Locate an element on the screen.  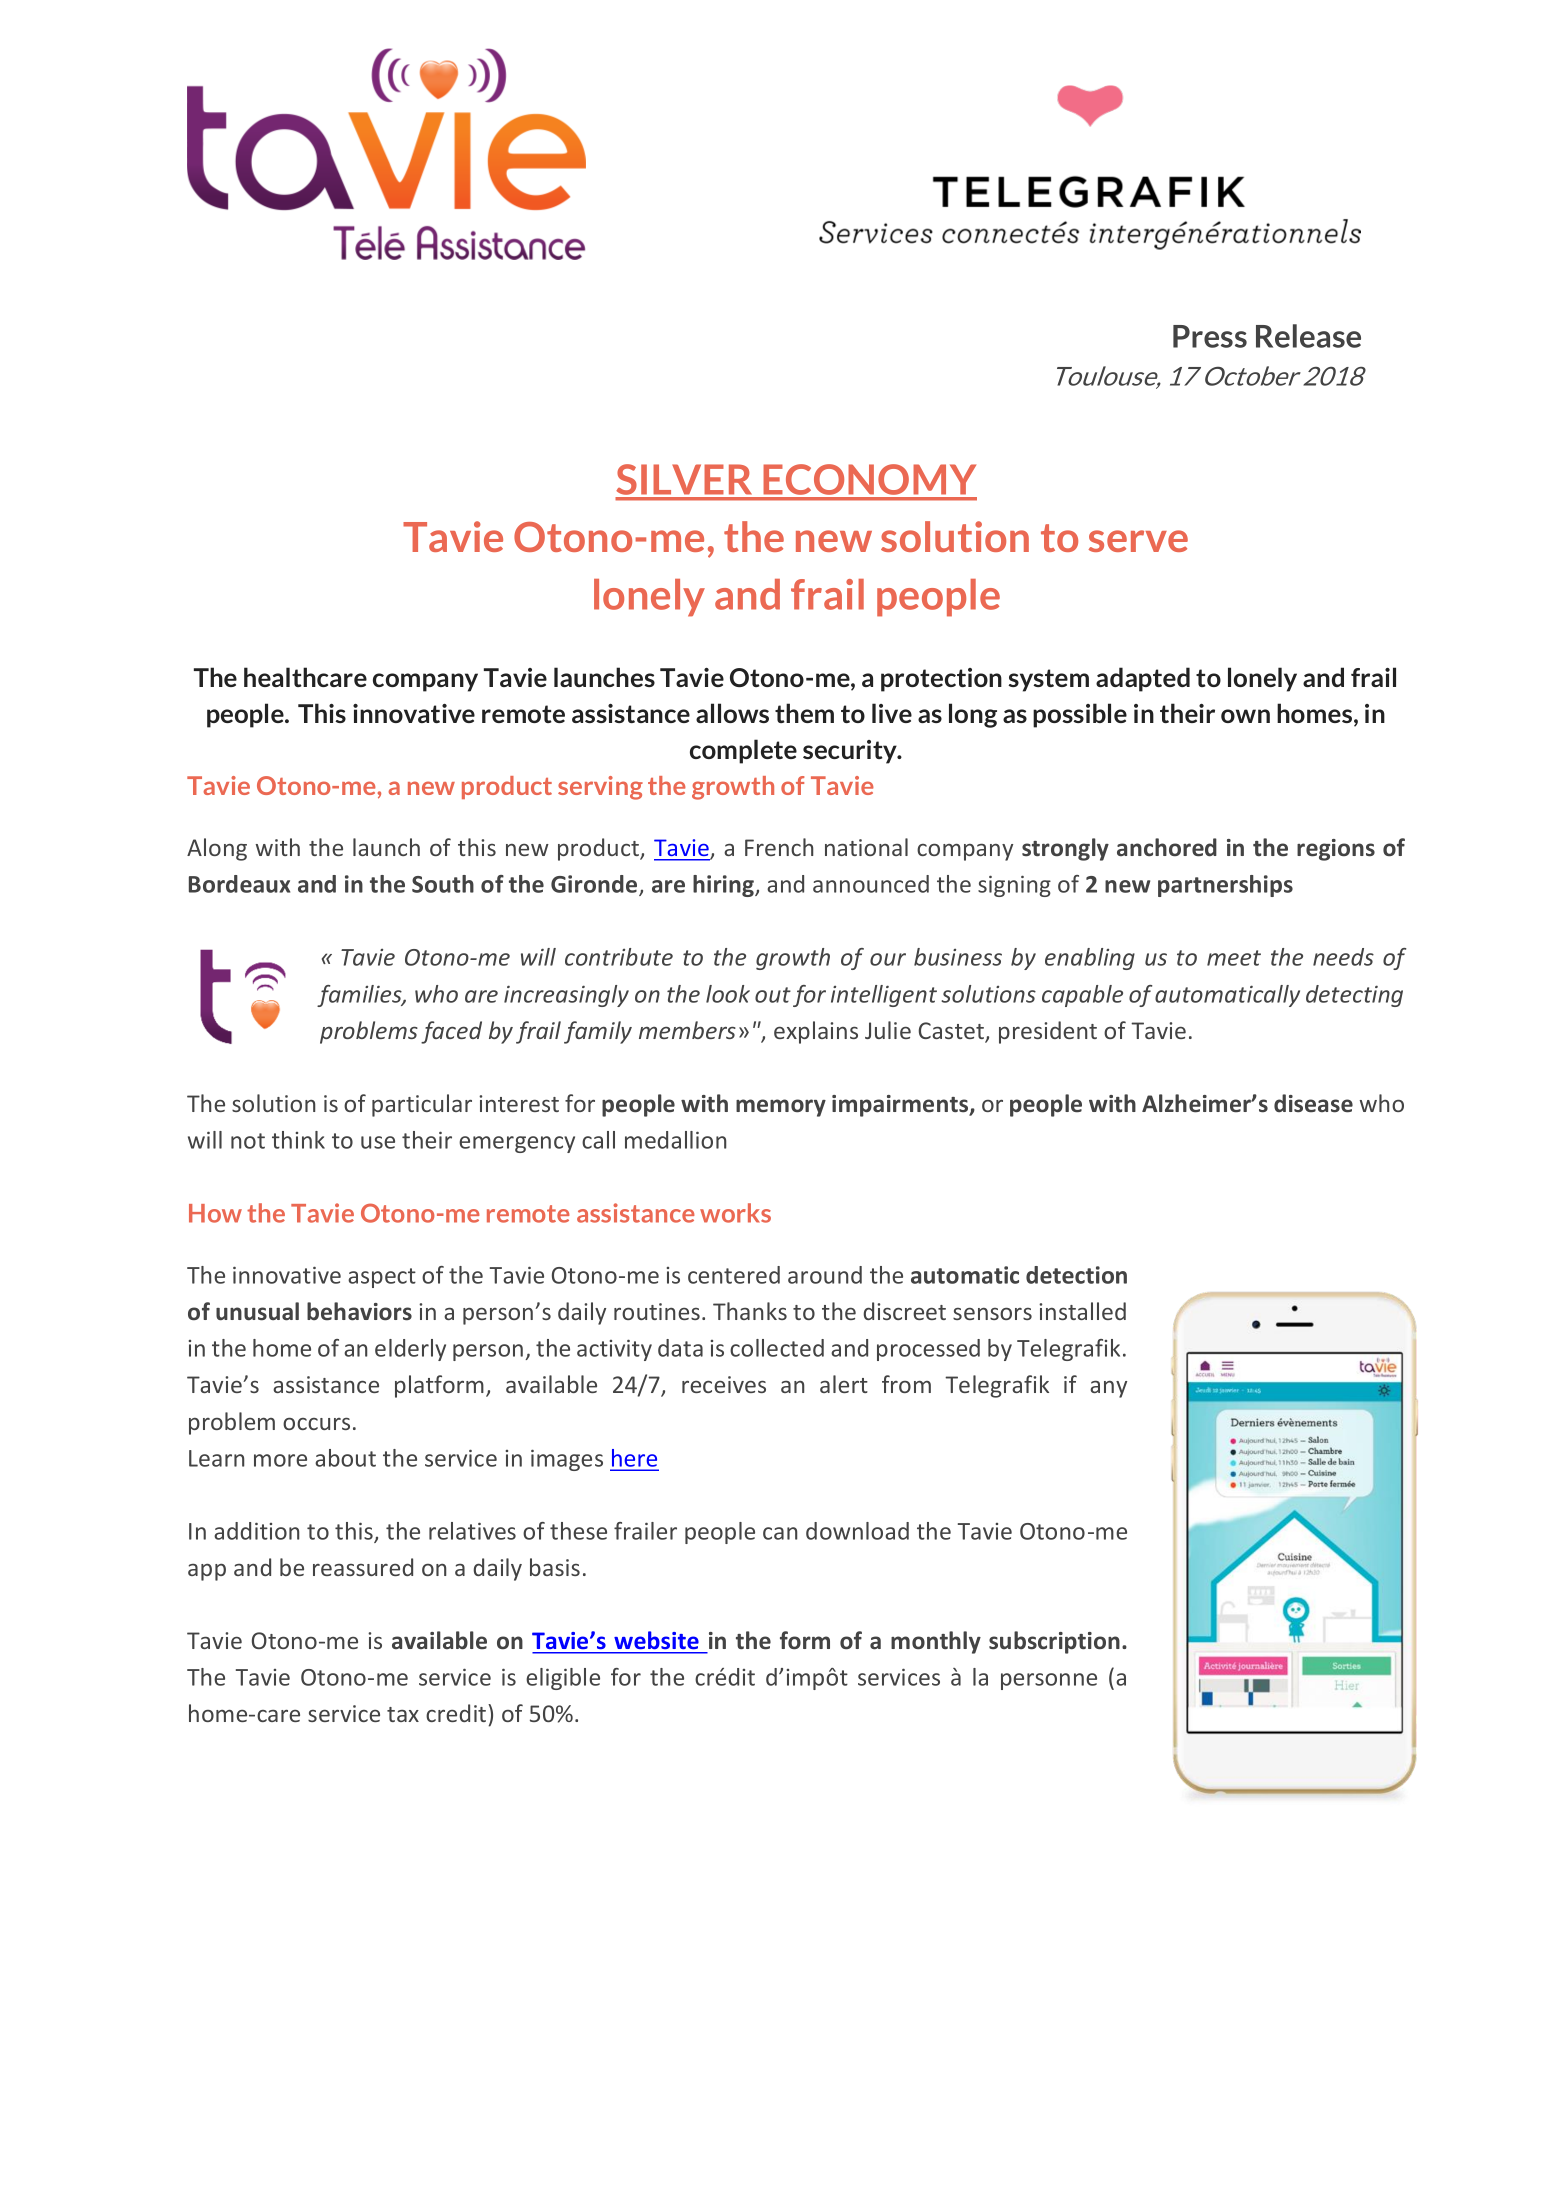
explains is located at coordinates (816, 1032).
